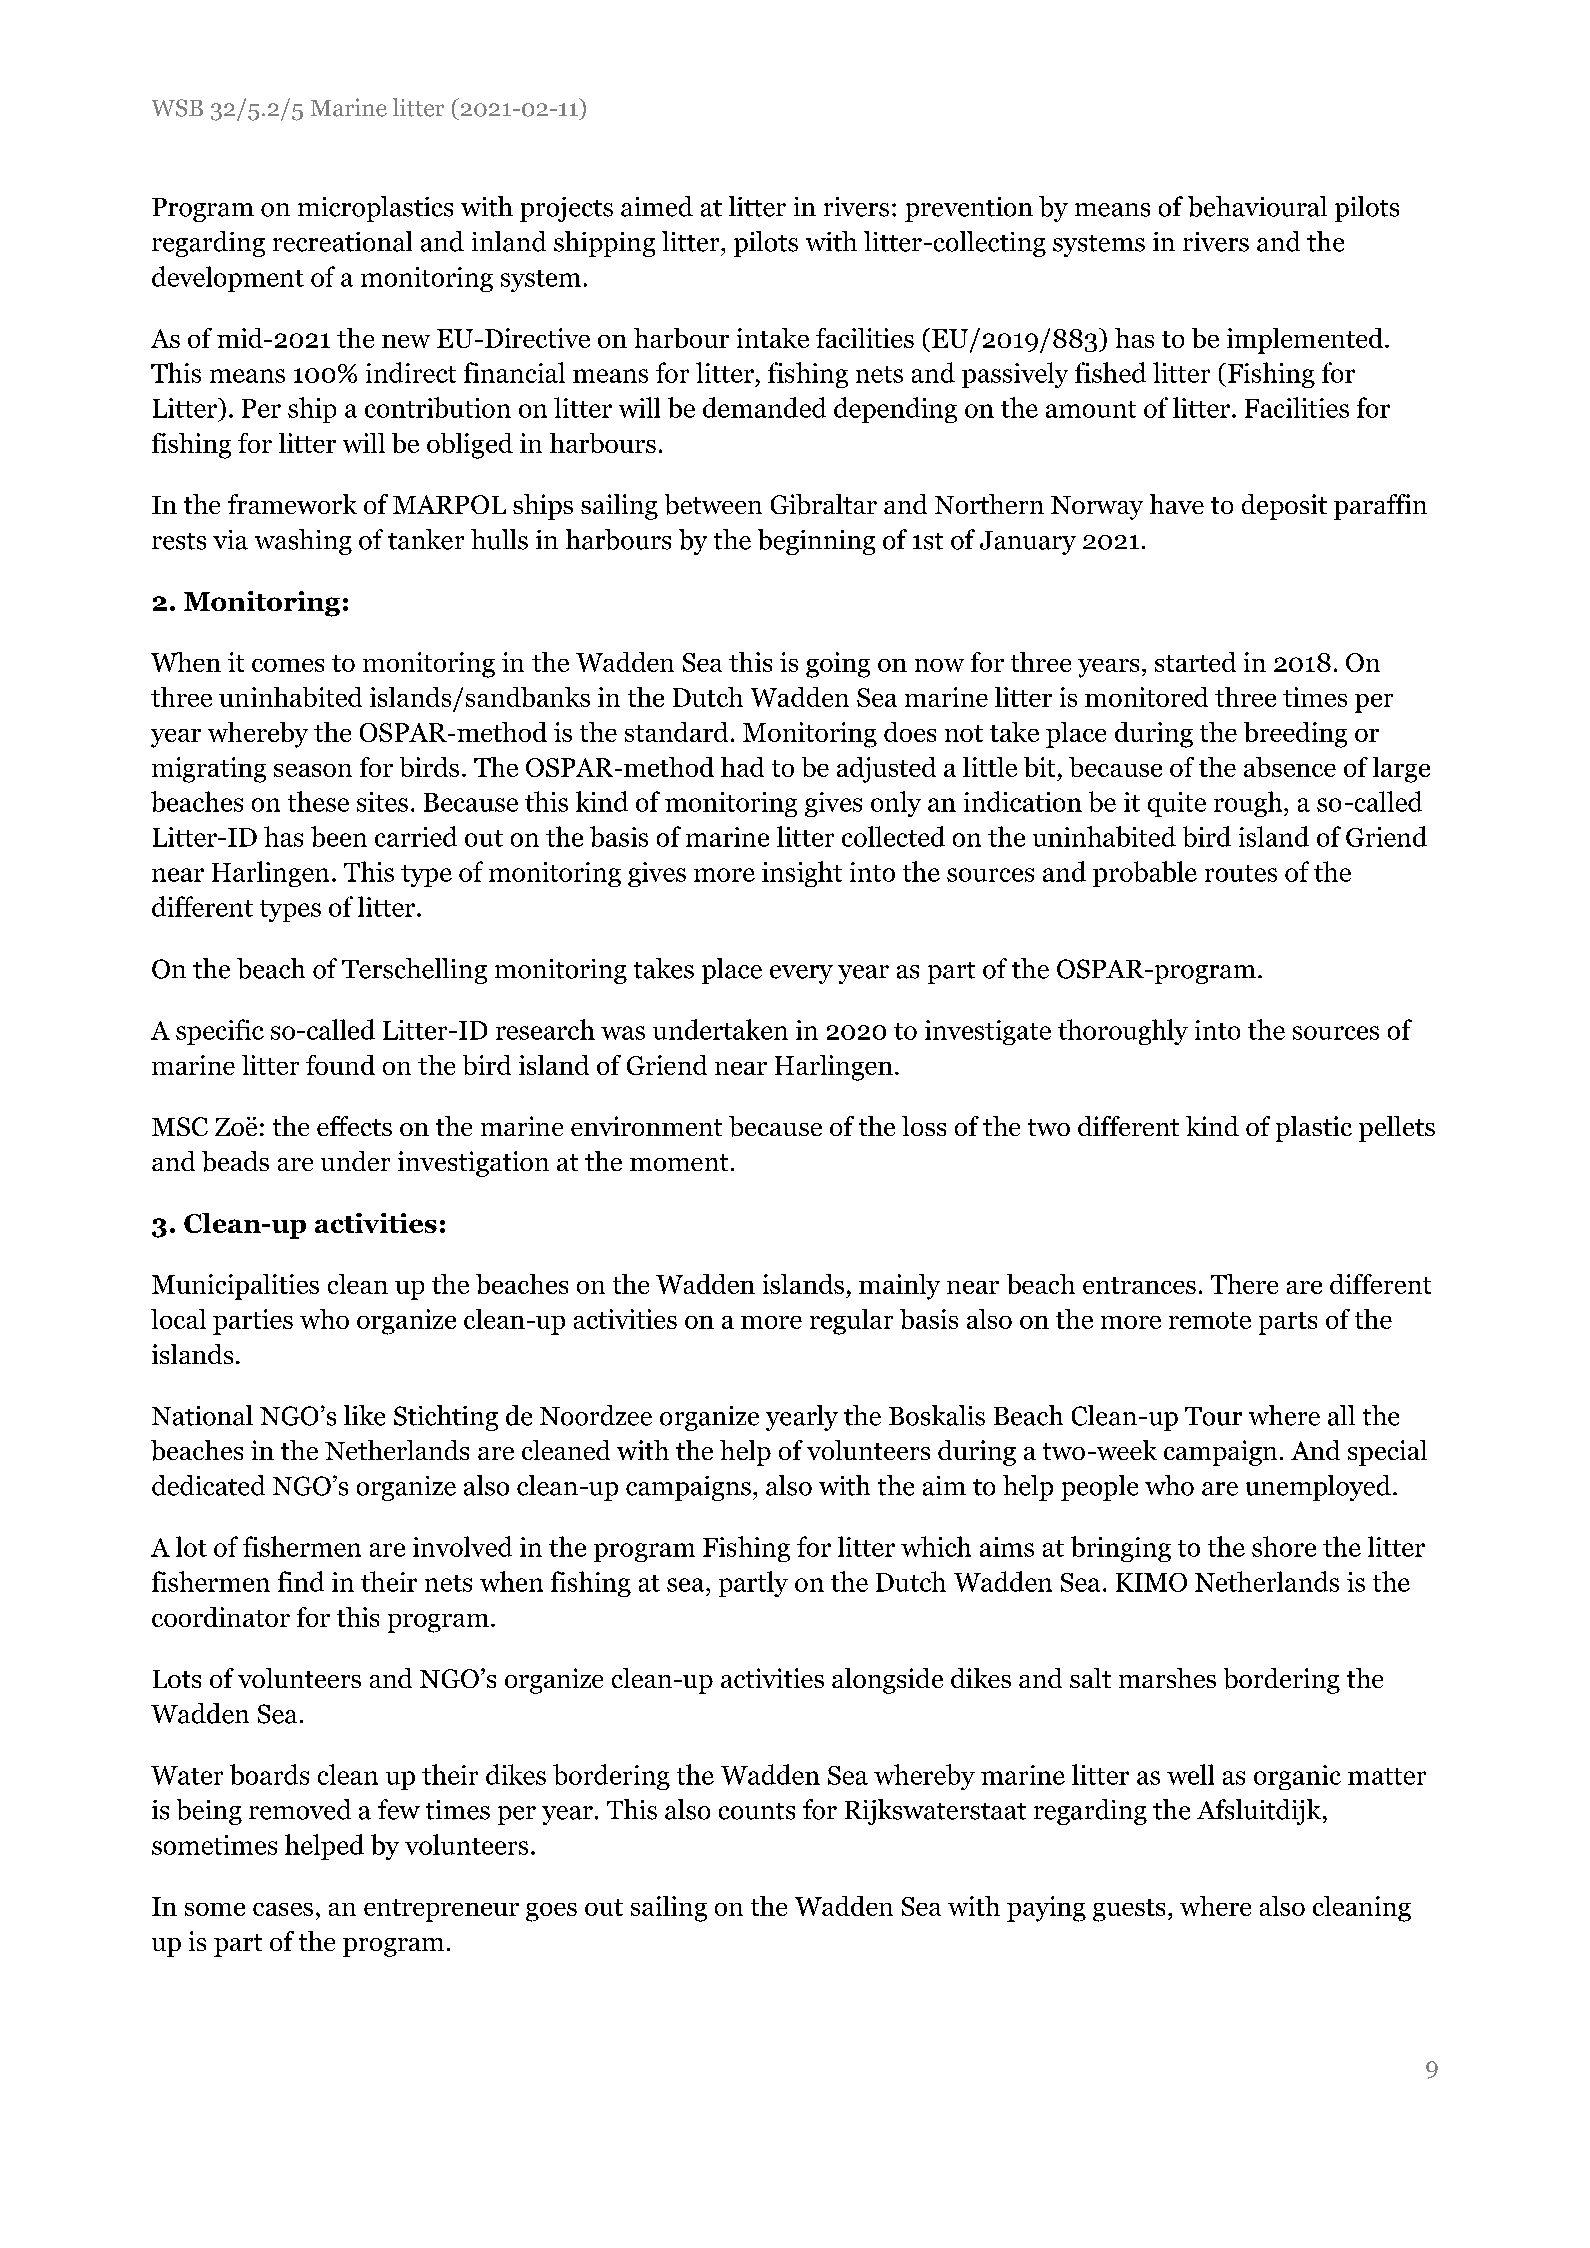 This page has width=1590, height=2248. Describe the element at coordinates (300, 1809) in the page. I see `removed` at that location.
